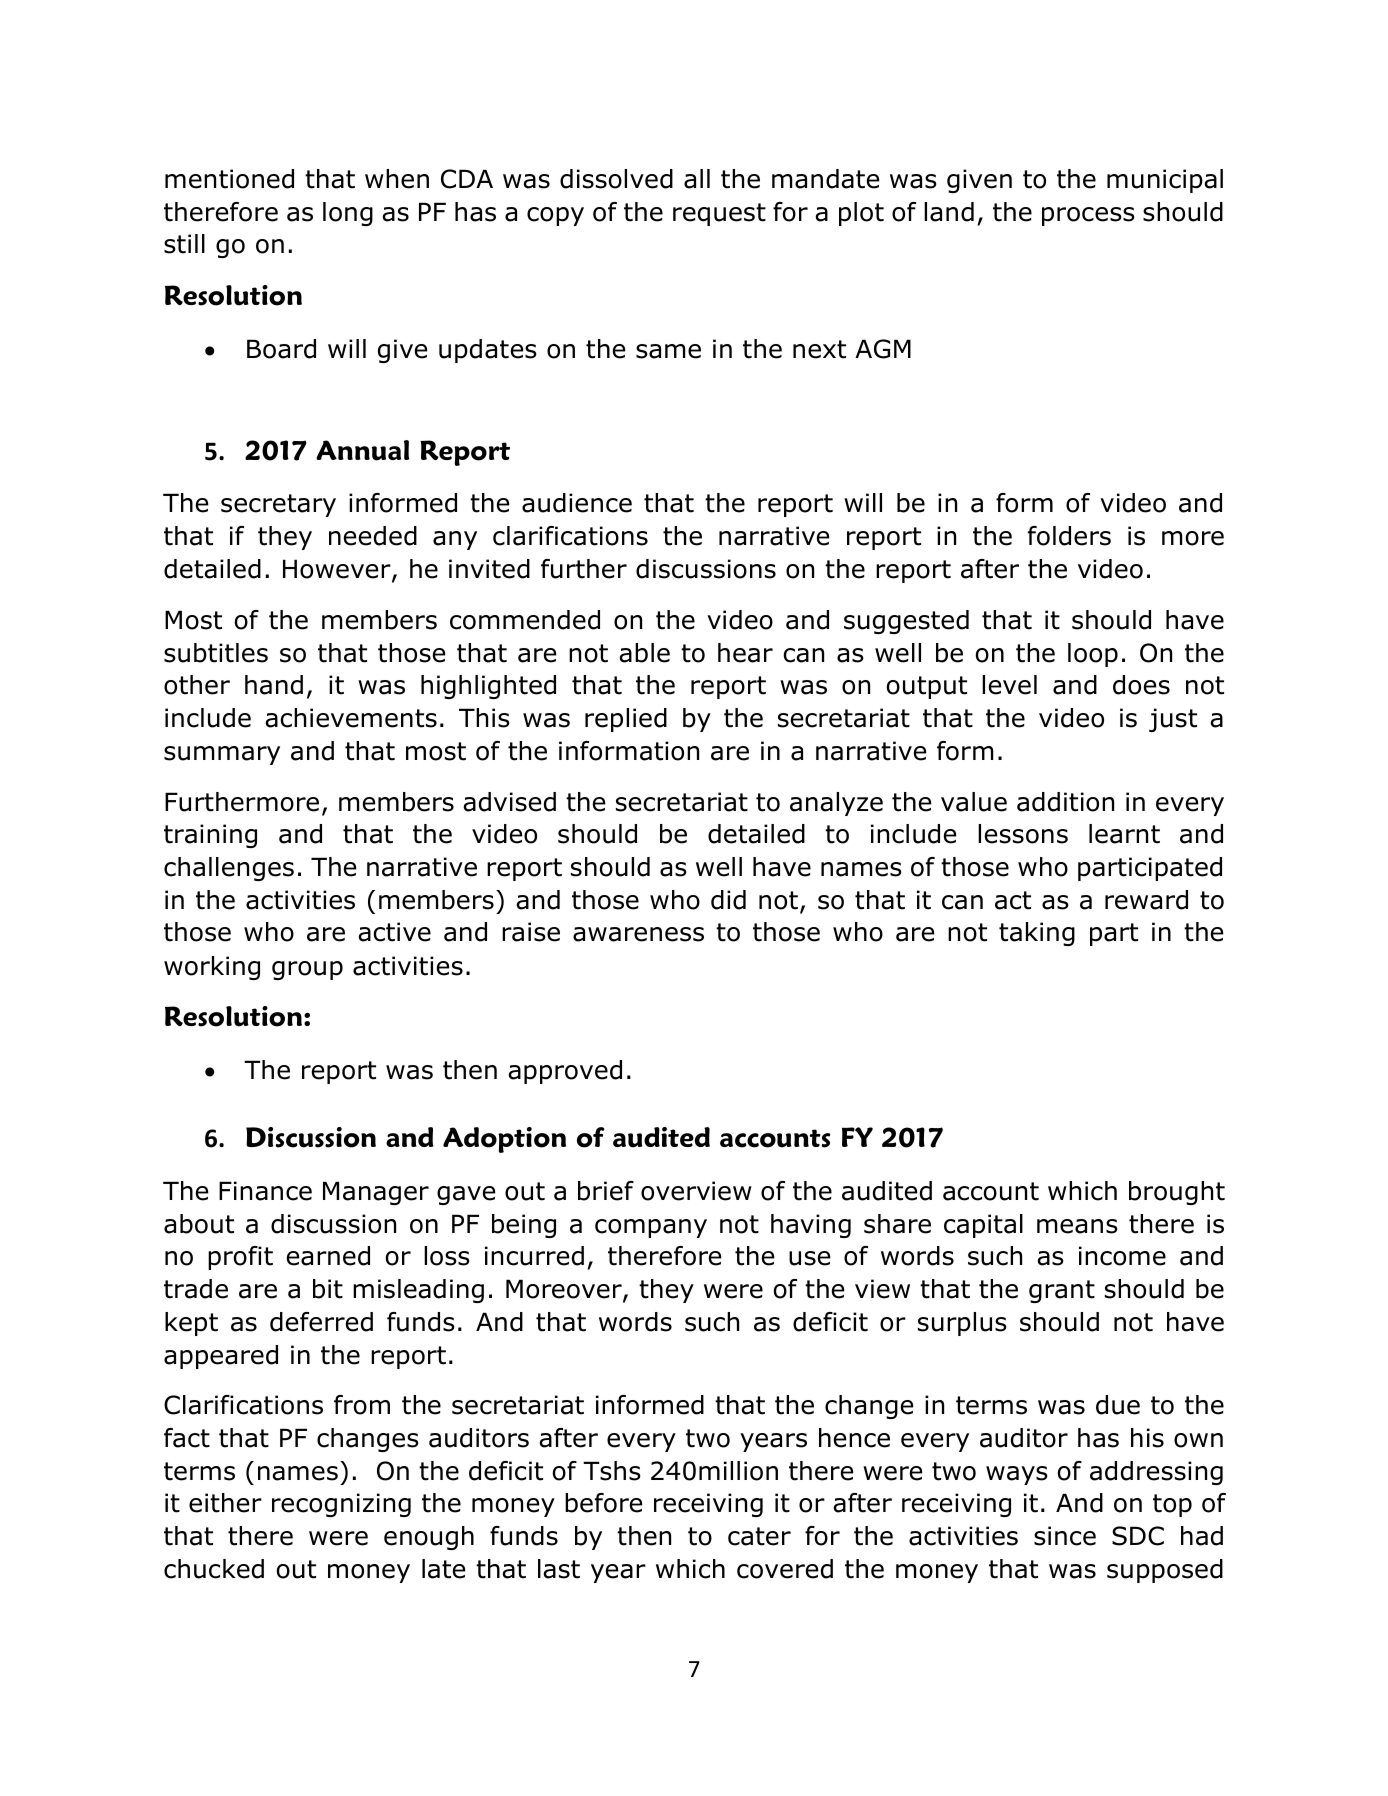 This screenshot has width=1388, height=1796. Describe the element at coordinates (719, 214) in the screenshot. I see `request` at that location.
